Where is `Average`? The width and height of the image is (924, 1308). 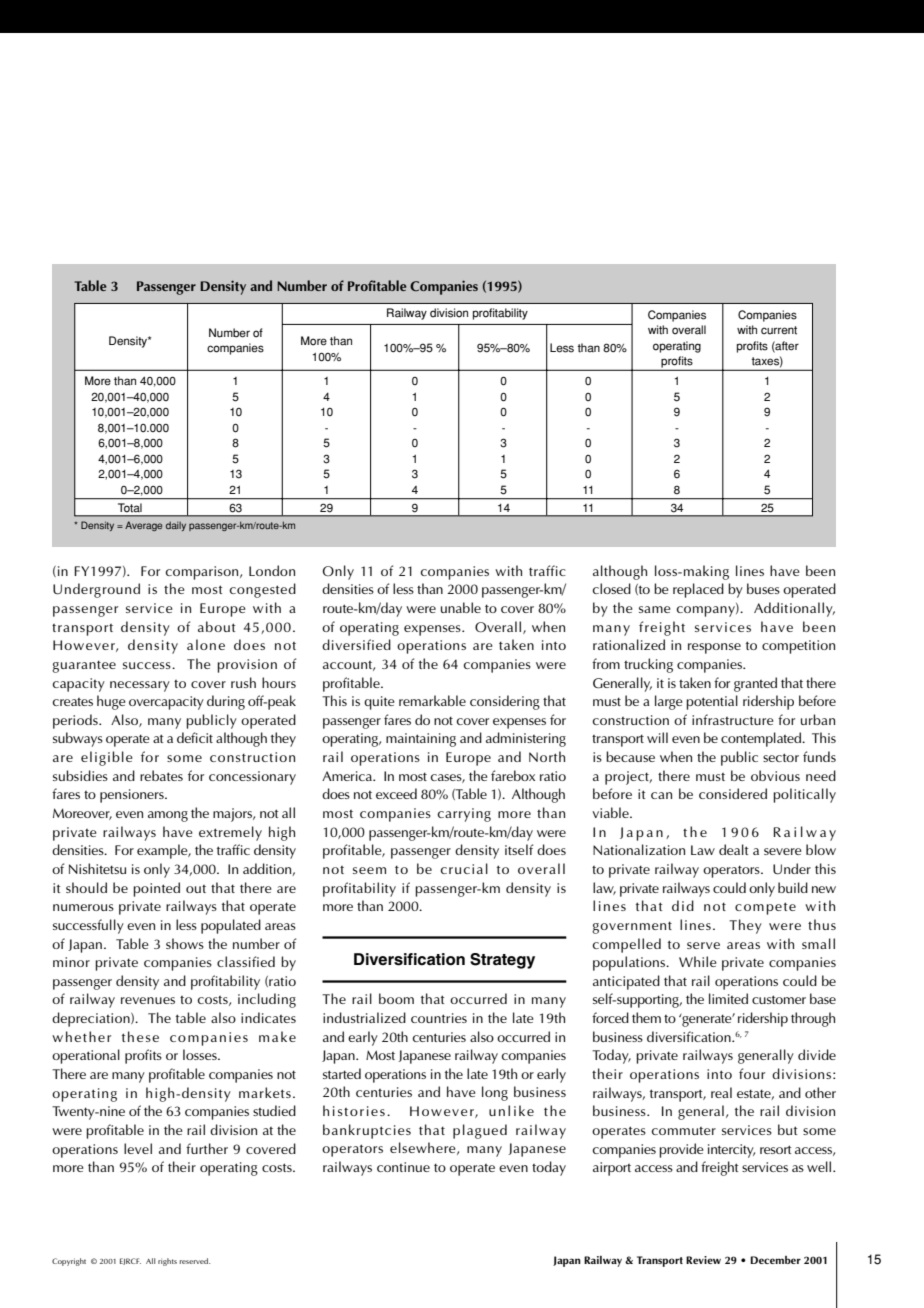 Average is located at coordinates (143, 526).
